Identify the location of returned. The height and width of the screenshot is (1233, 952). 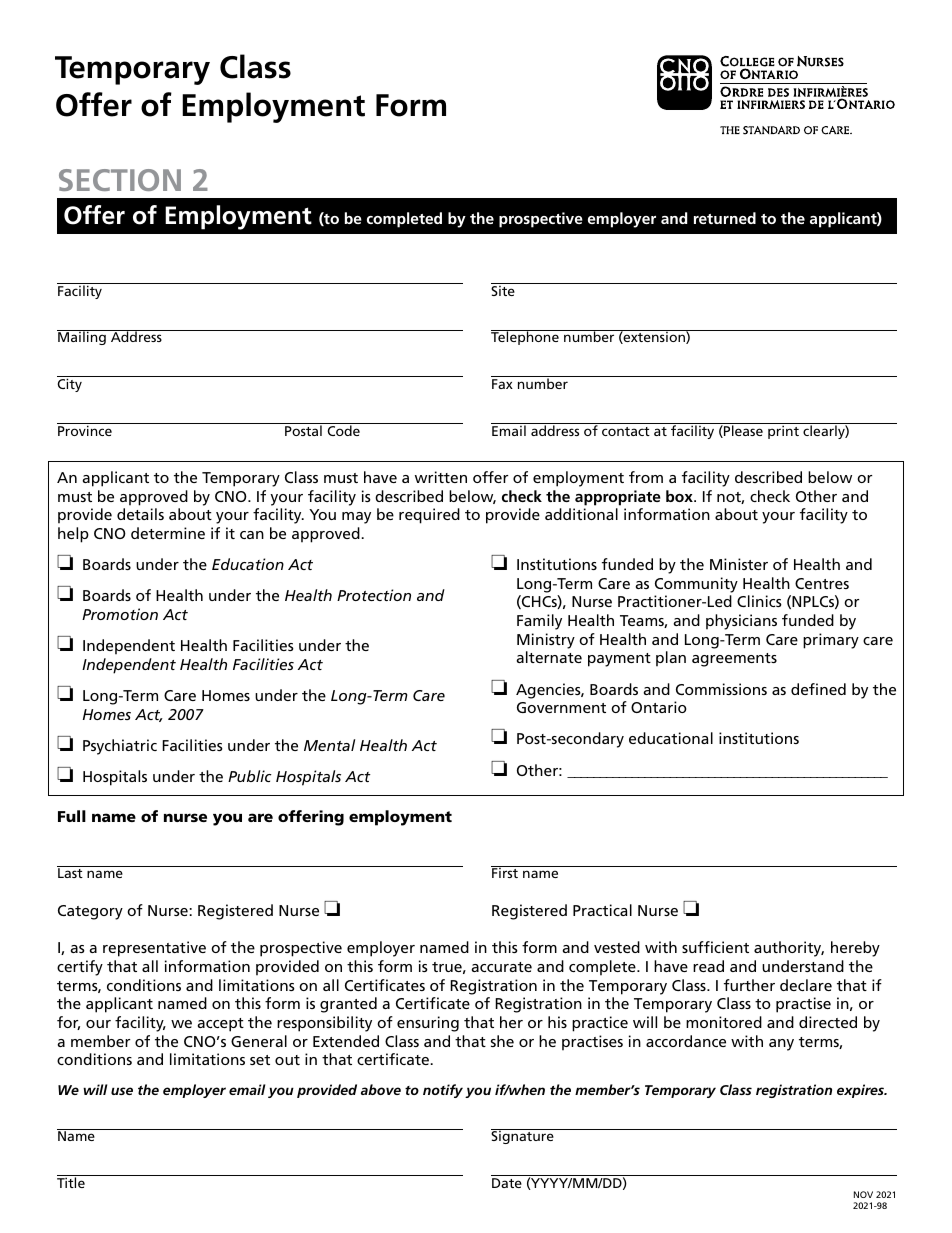
(725, 218).
